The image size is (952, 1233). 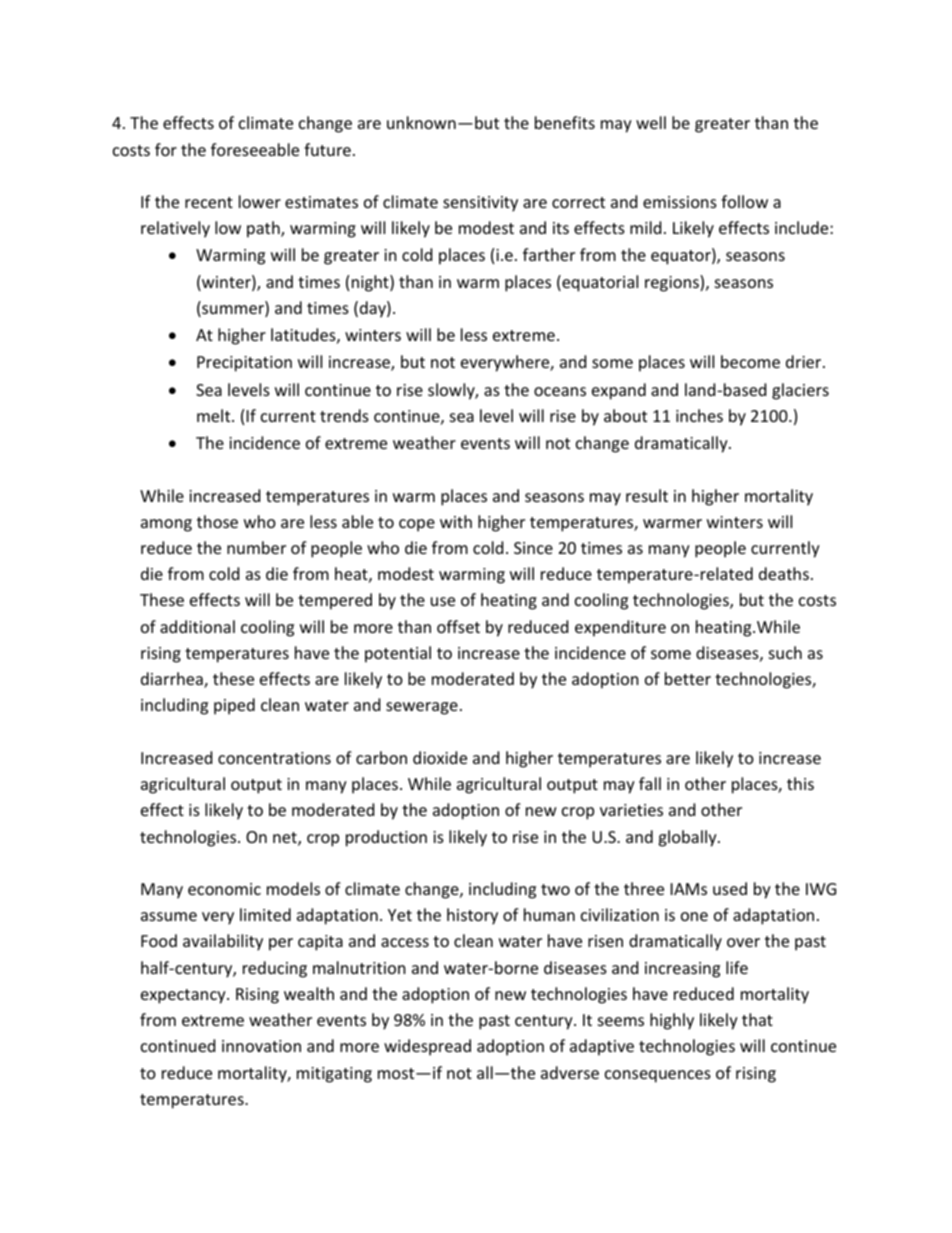 I want to click on additional, so click(x=197, y=626).
